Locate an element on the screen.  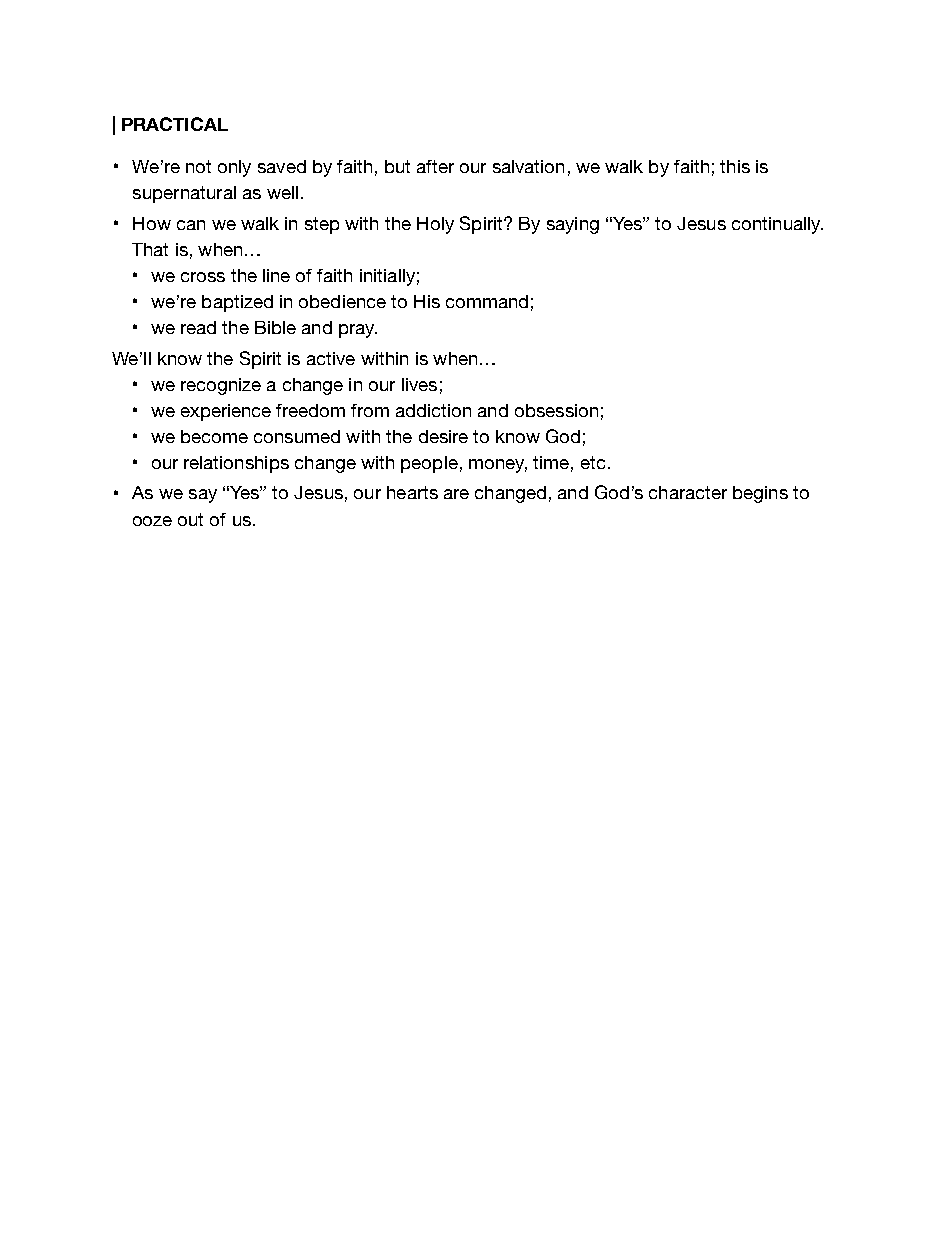
obsession is located at coordinates (556, 410).
